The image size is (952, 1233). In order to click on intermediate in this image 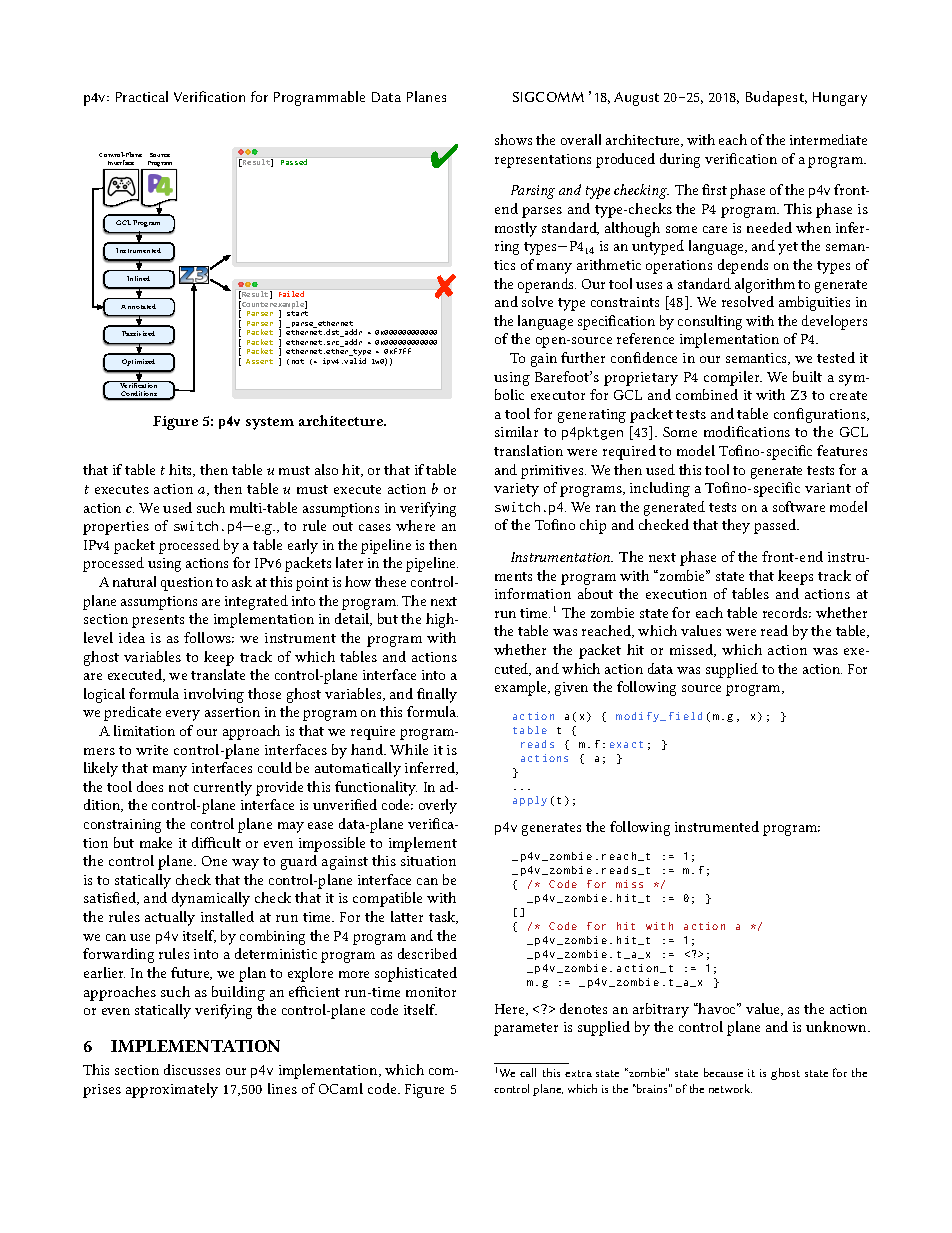, I will do `click(828, 139)`.
